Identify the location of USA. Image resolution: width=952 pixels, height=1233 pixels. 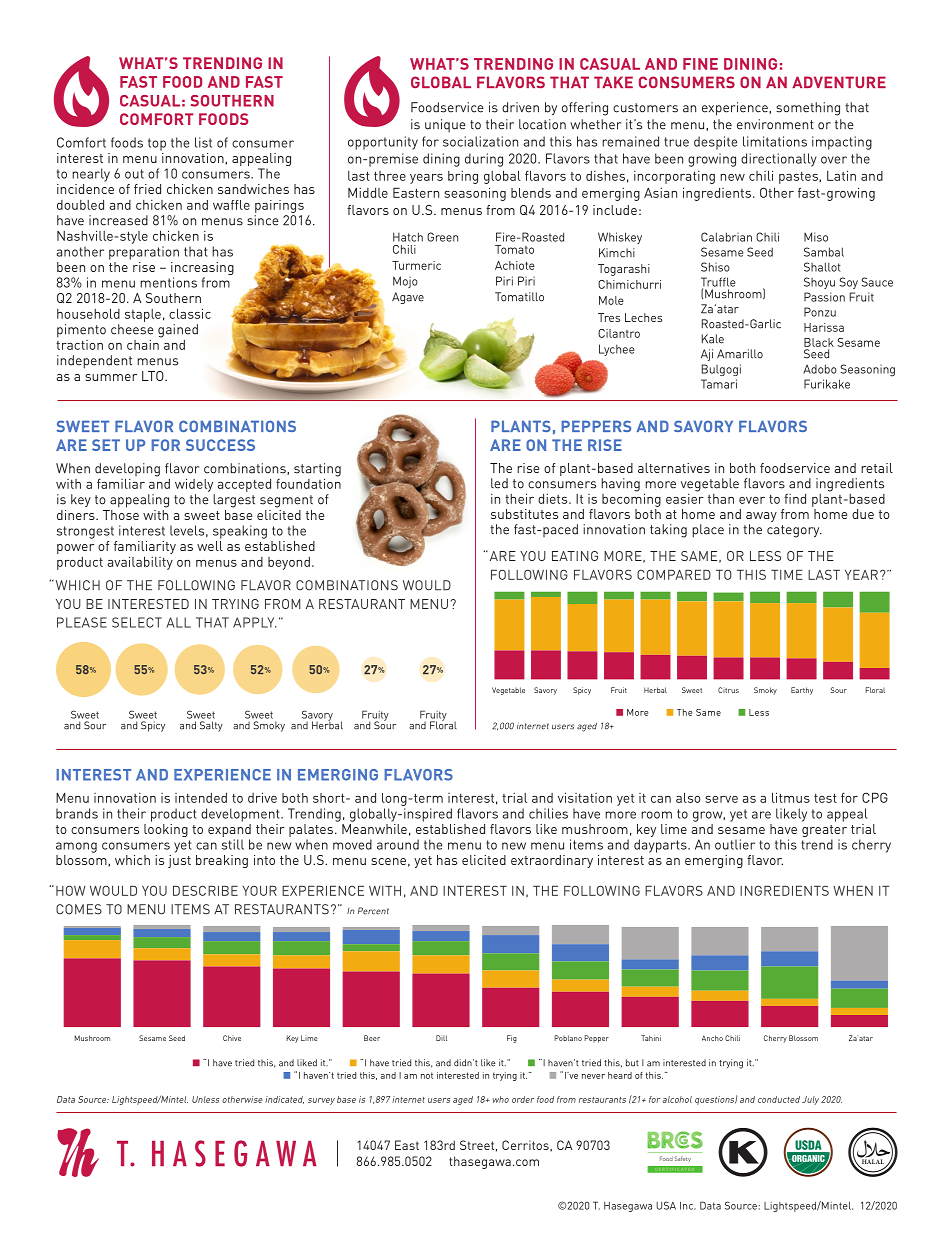
(666, 1205).
